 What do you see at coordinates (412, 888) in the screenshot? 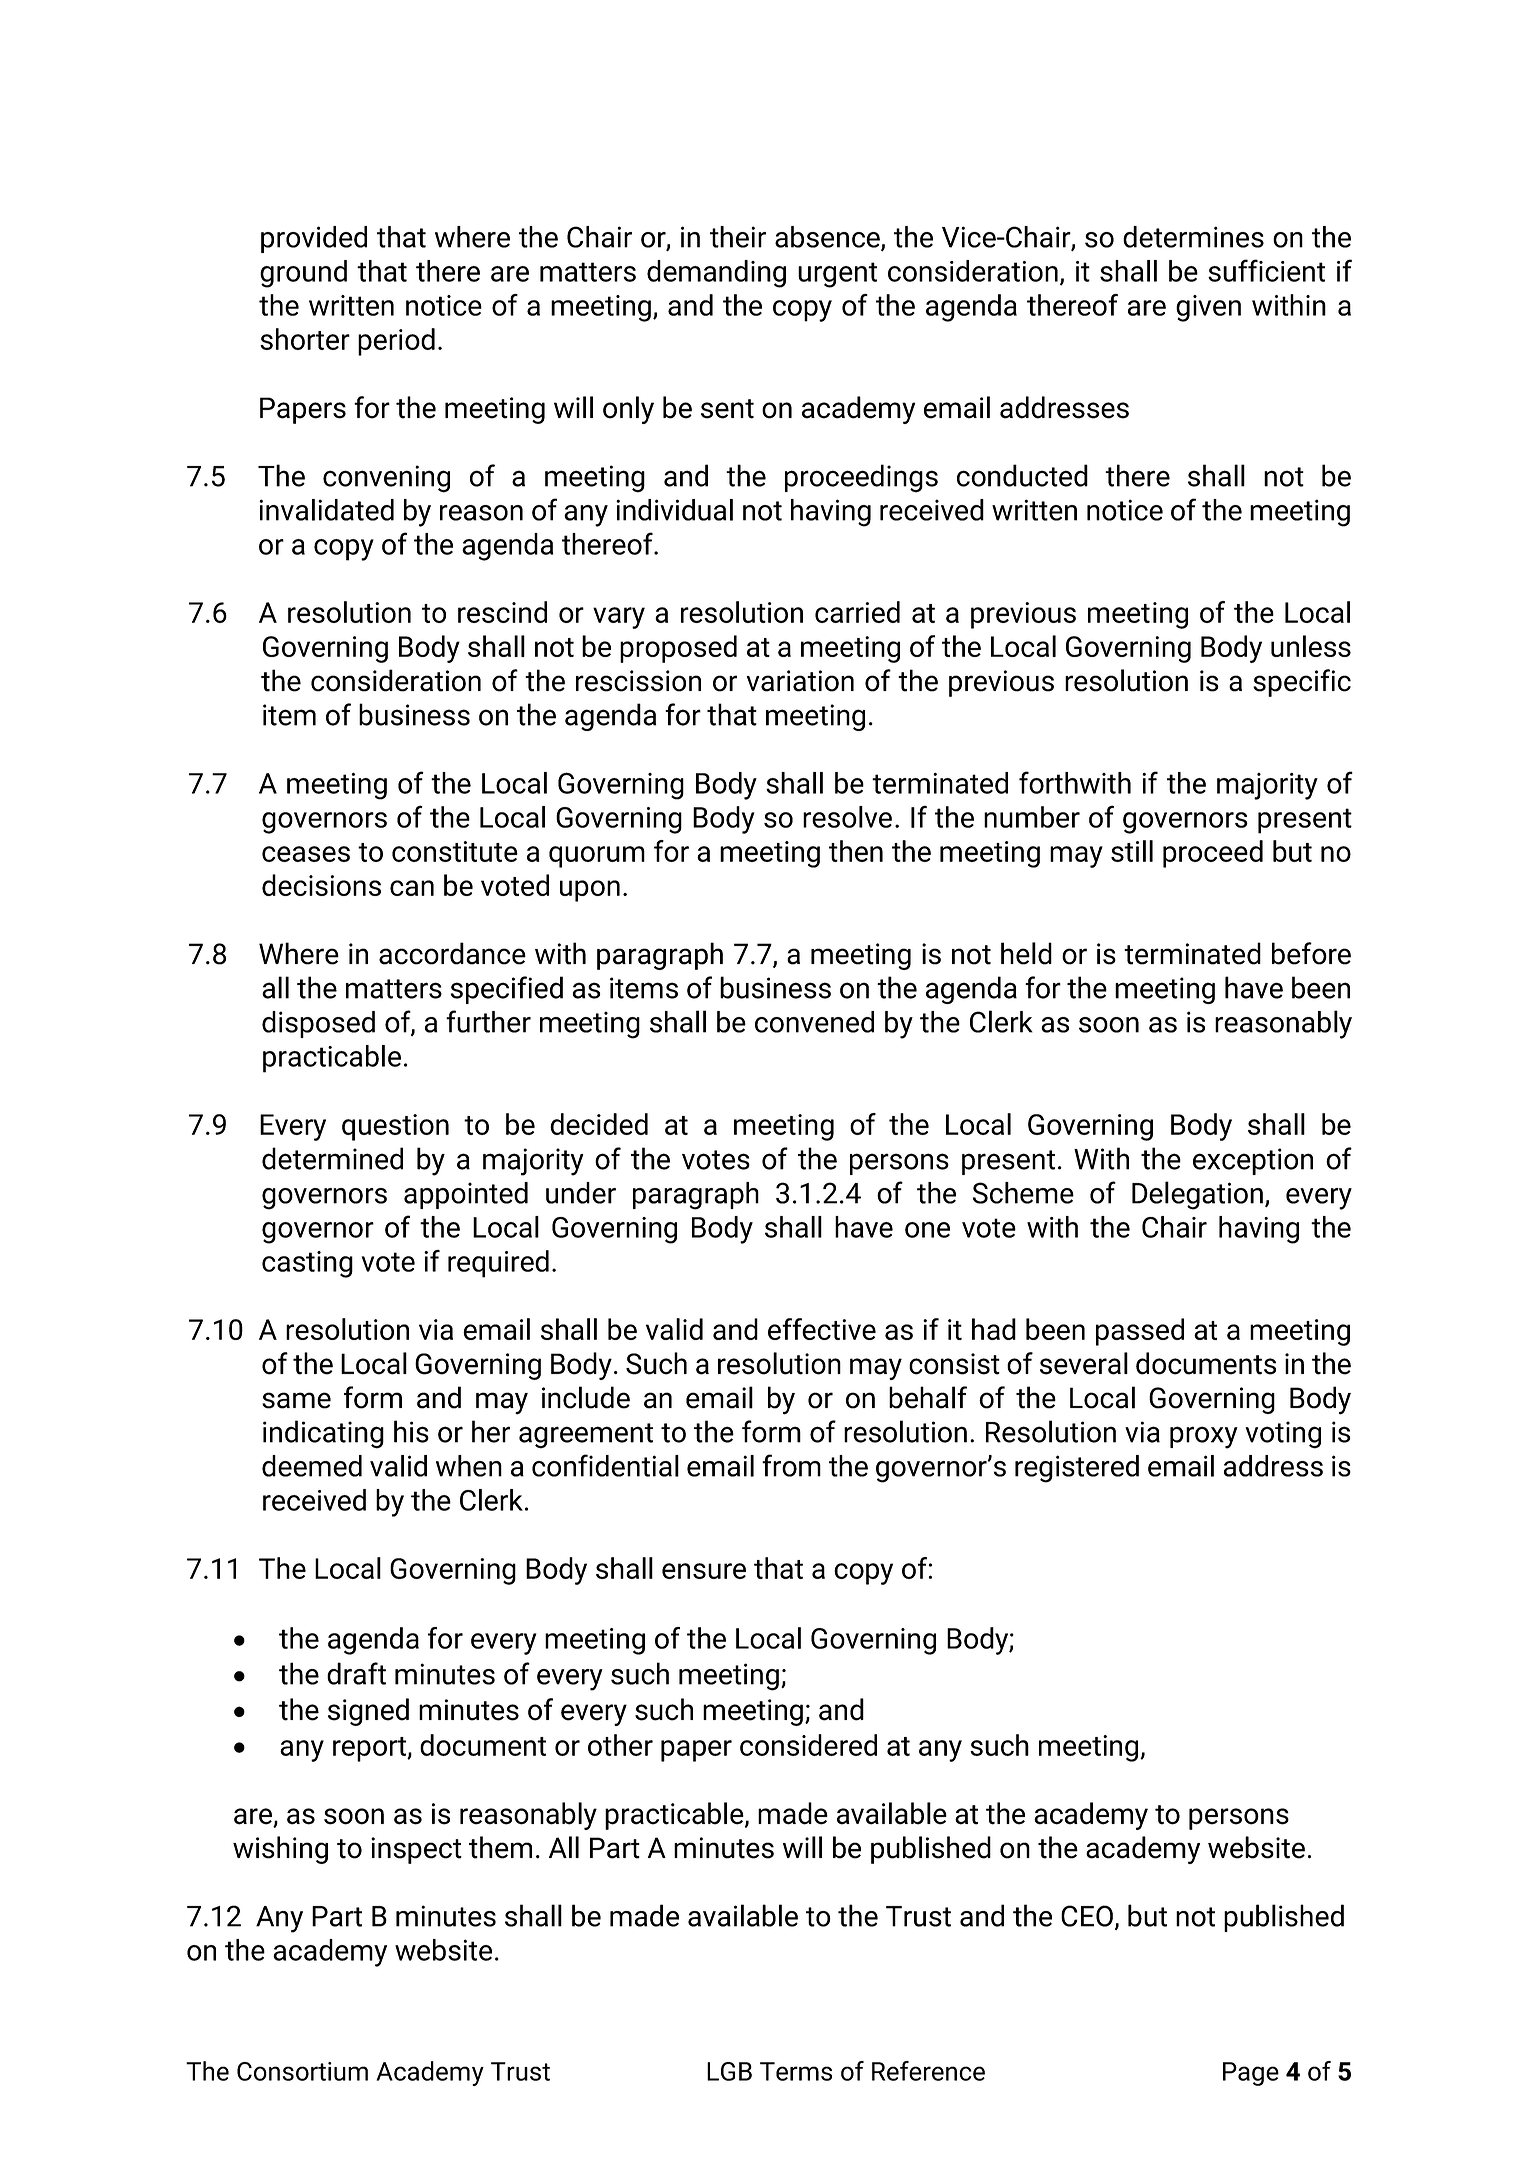
I see `can` at bounding box center [412, 888].
